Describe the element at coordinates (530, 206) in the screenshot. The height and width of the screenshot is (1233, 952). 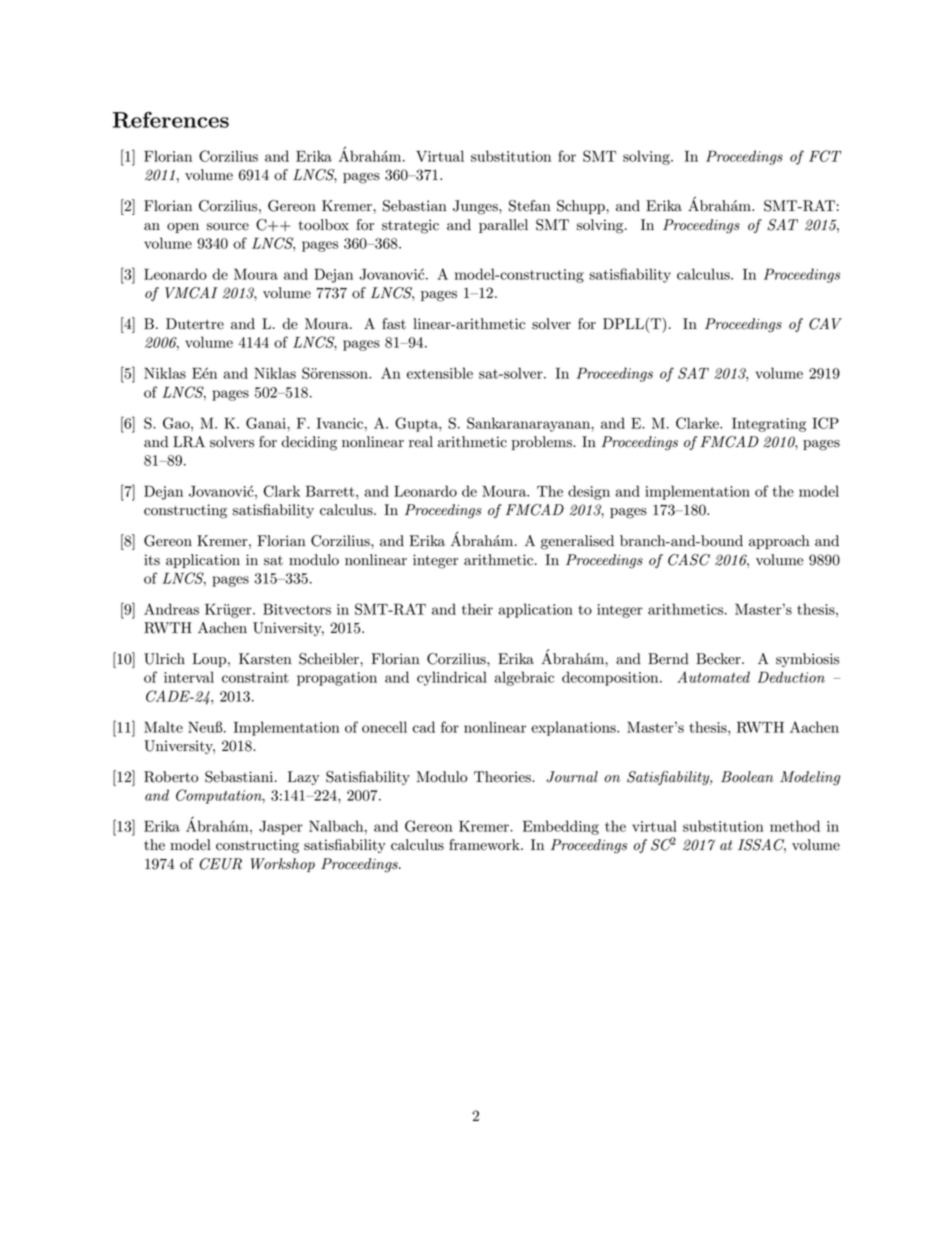
I see `Stefan` at that location.
